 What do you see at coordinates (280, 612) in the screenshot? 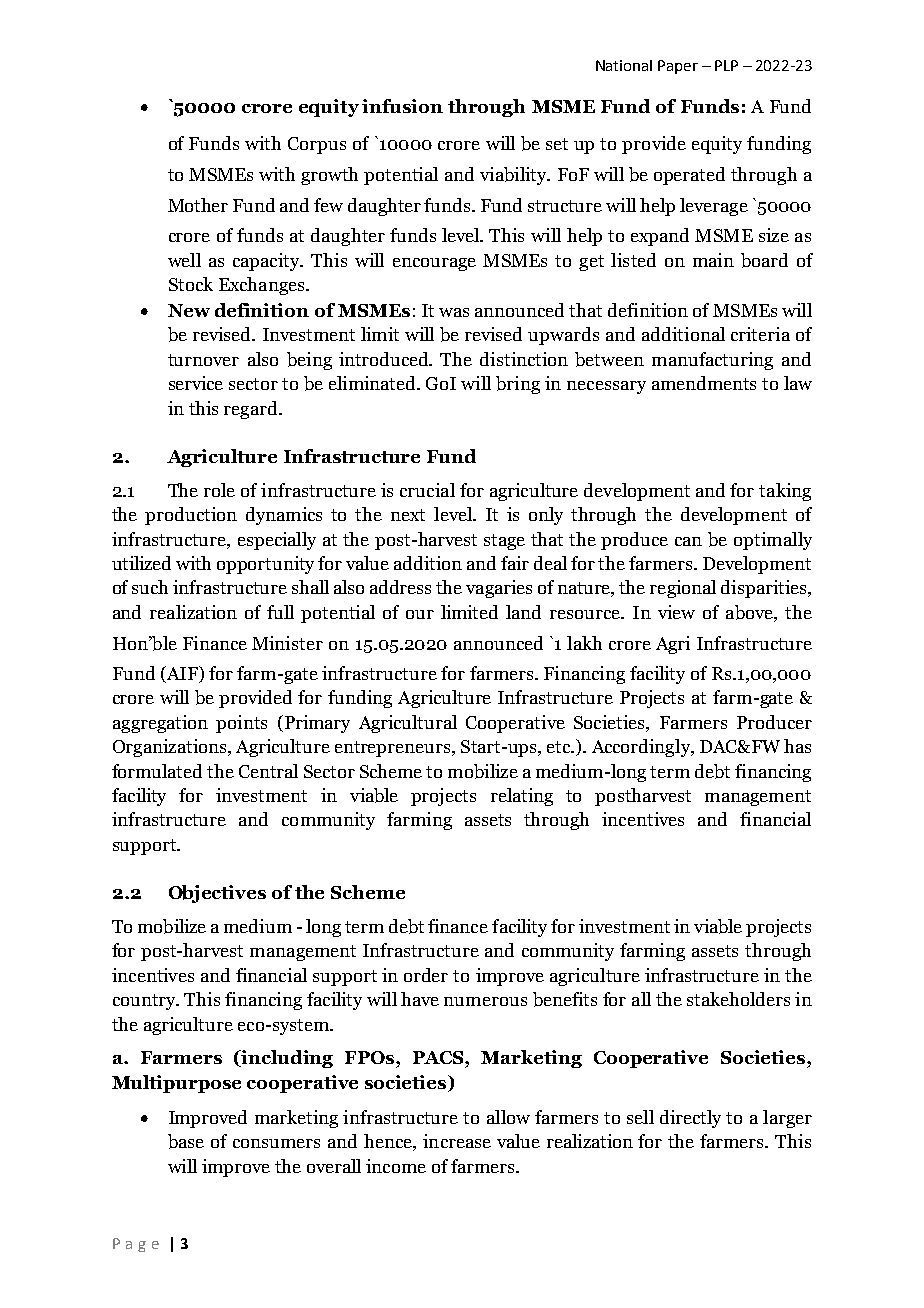
I see `full` at bounding box center [280, 612].
